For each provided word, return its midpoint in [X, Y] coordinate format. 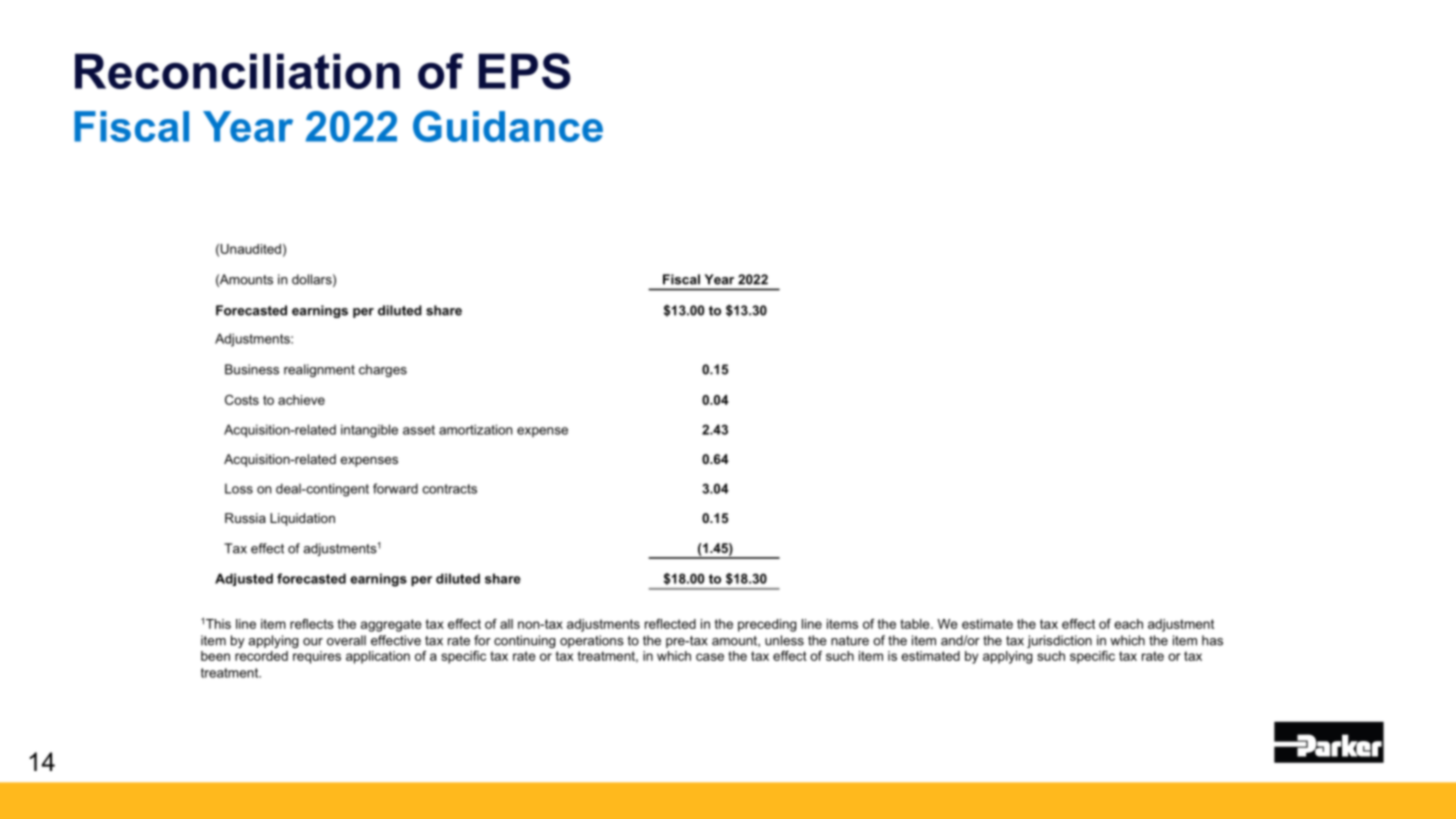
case [710, 657]
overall [346, 640]
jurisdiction [1059, 641]
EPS [524, 71]
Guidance [508, 126]
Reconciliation [237, 71]
